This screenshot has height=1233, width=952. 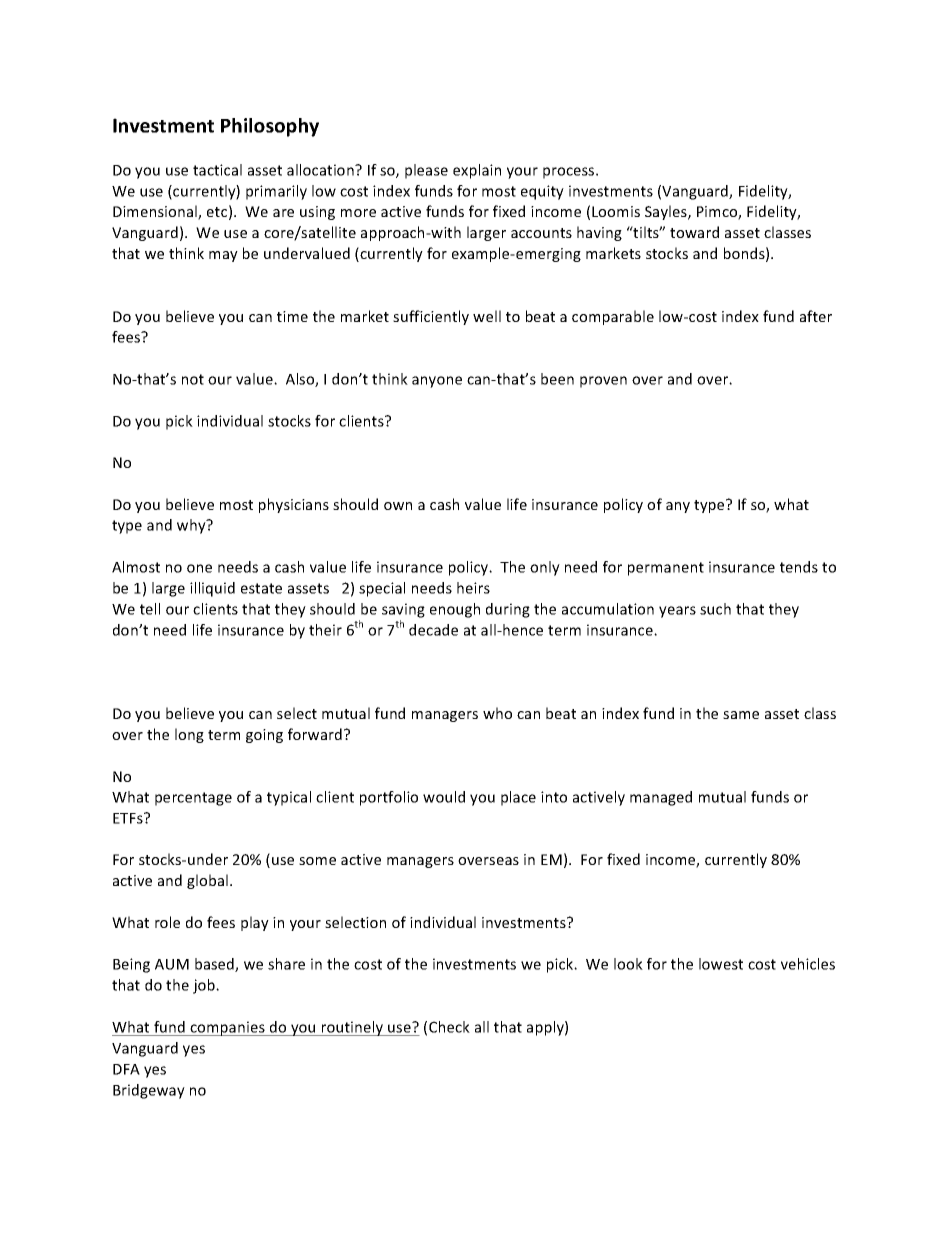 I want to click on Check, so click(x=449, y=1027).
